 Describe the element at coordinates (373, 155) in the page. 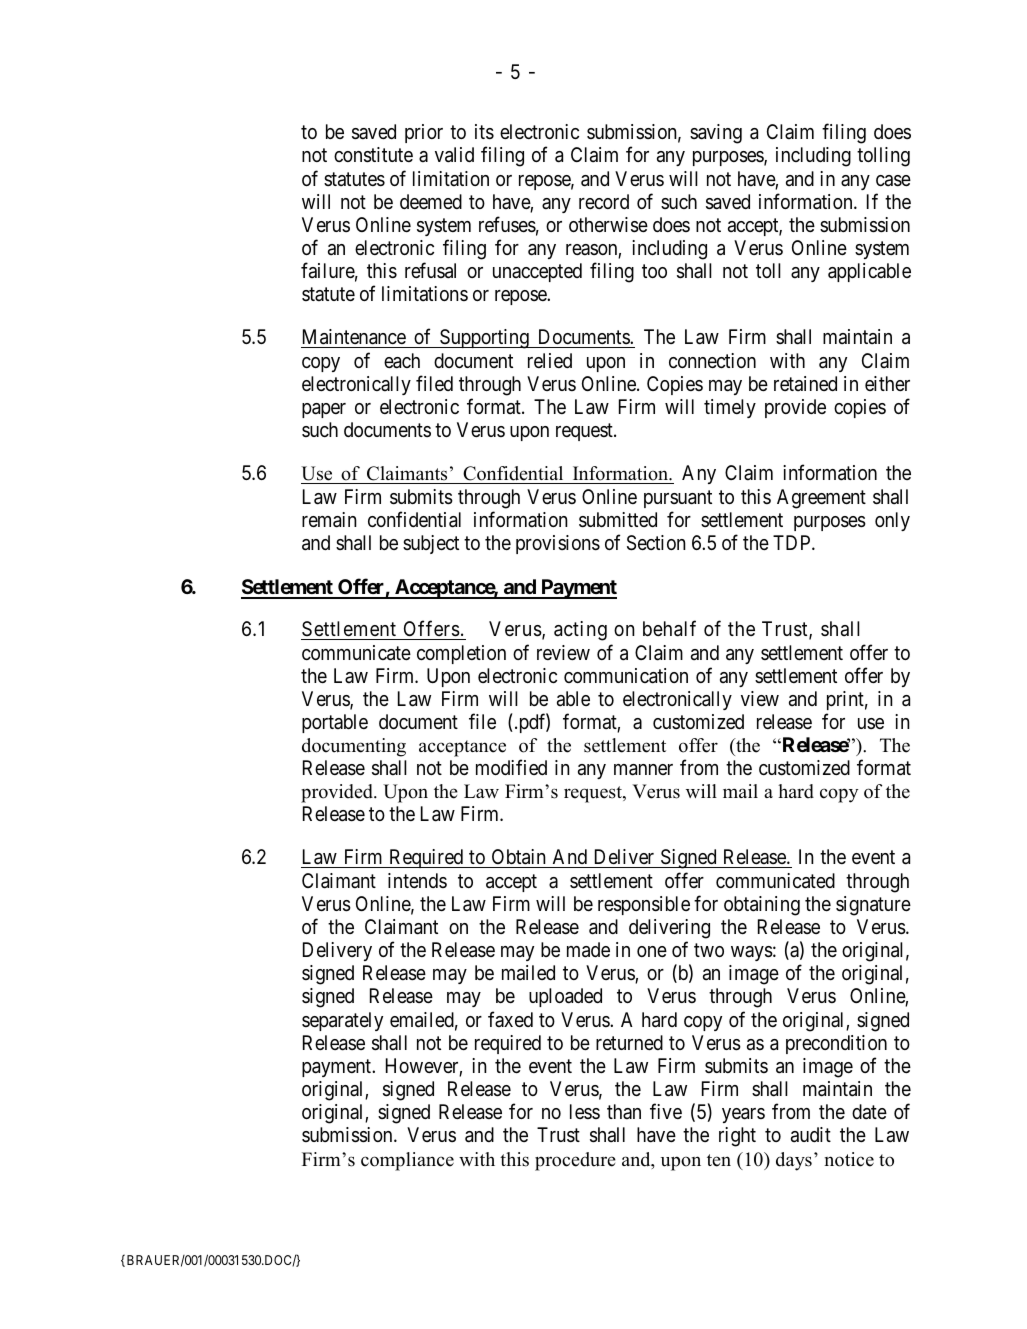

I see `constitute` at that location.
